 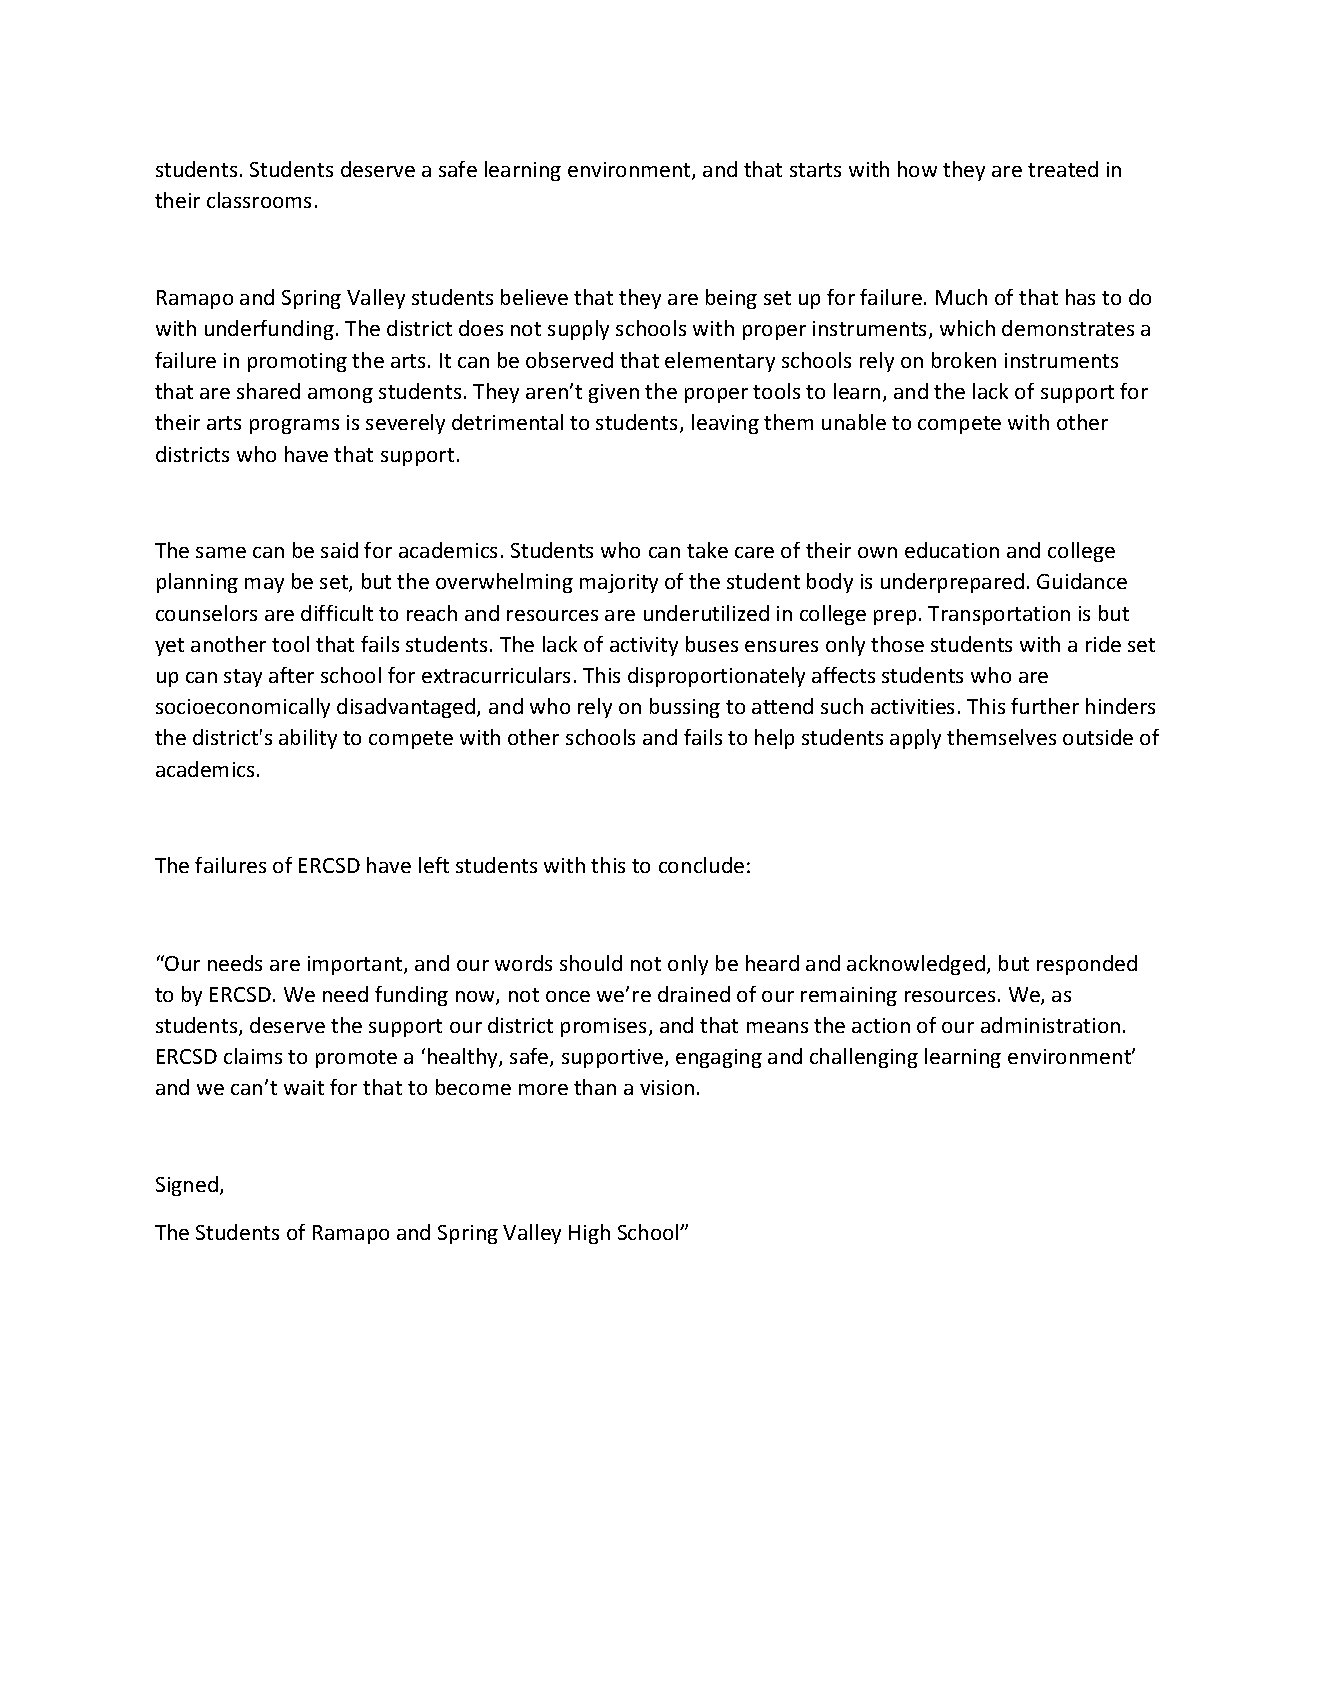 What do you see at coordinates (339, 550) in the screenshot?
I see `said` at bounding box center [339, 550].
